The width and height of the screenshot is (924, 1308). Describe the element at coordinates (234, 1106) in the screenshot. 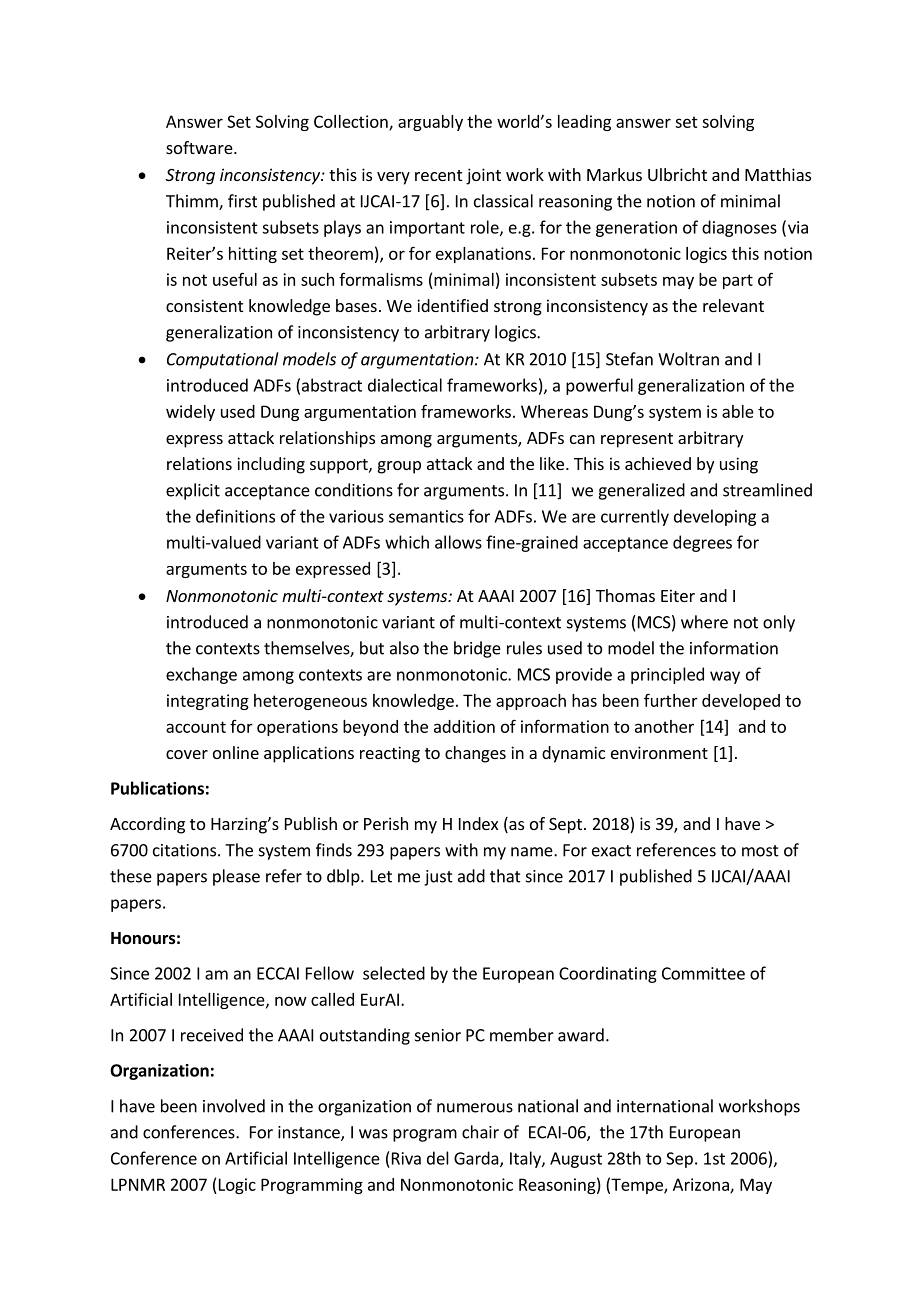

I see `involved` at that location.
